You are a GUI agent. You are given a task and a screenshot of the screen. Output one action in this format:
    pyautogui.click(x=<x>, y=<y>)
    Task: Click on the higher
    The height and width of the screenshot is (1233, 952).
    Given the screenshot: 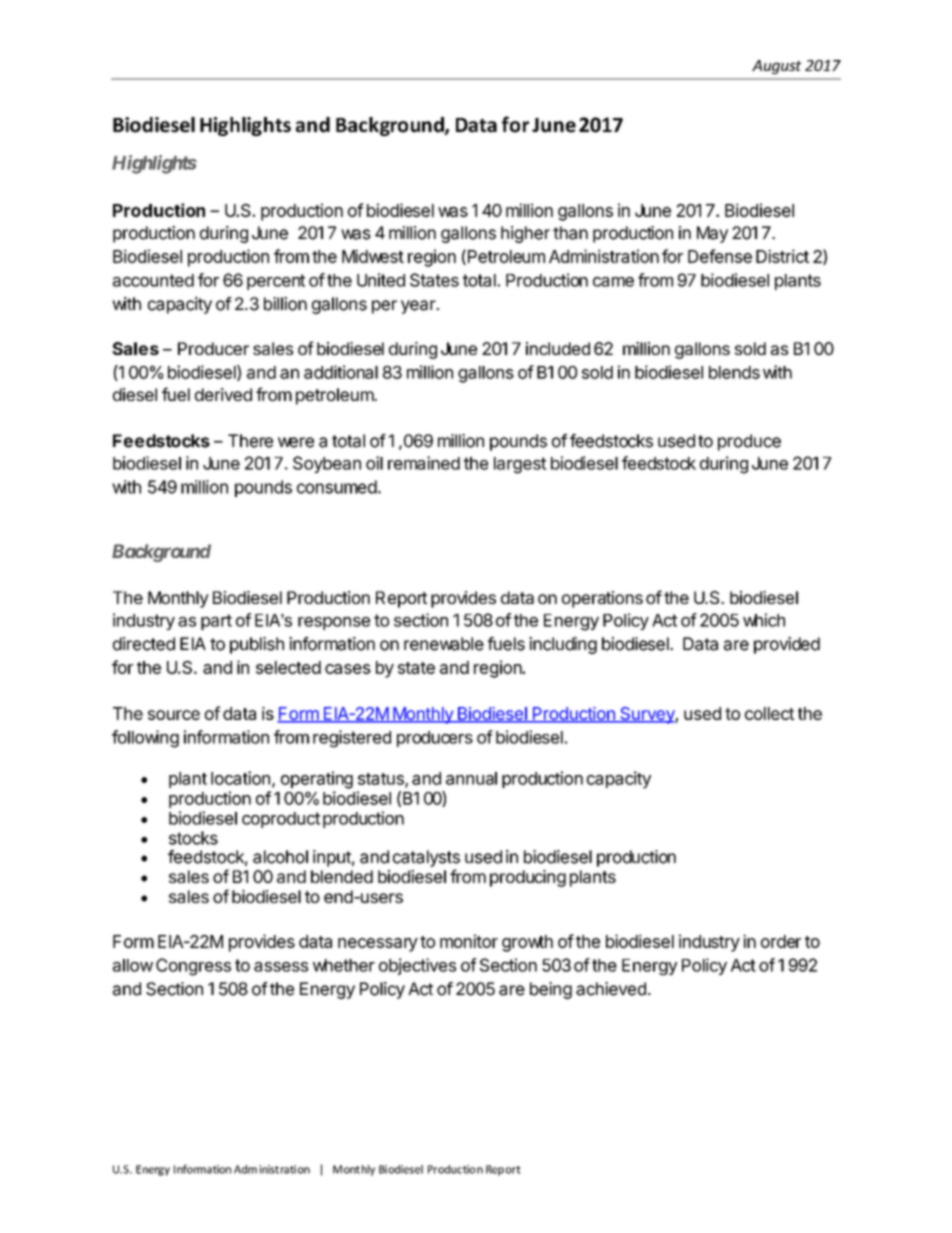 What is the action you would take?
    pyautogui.click(x=525, y=234)
